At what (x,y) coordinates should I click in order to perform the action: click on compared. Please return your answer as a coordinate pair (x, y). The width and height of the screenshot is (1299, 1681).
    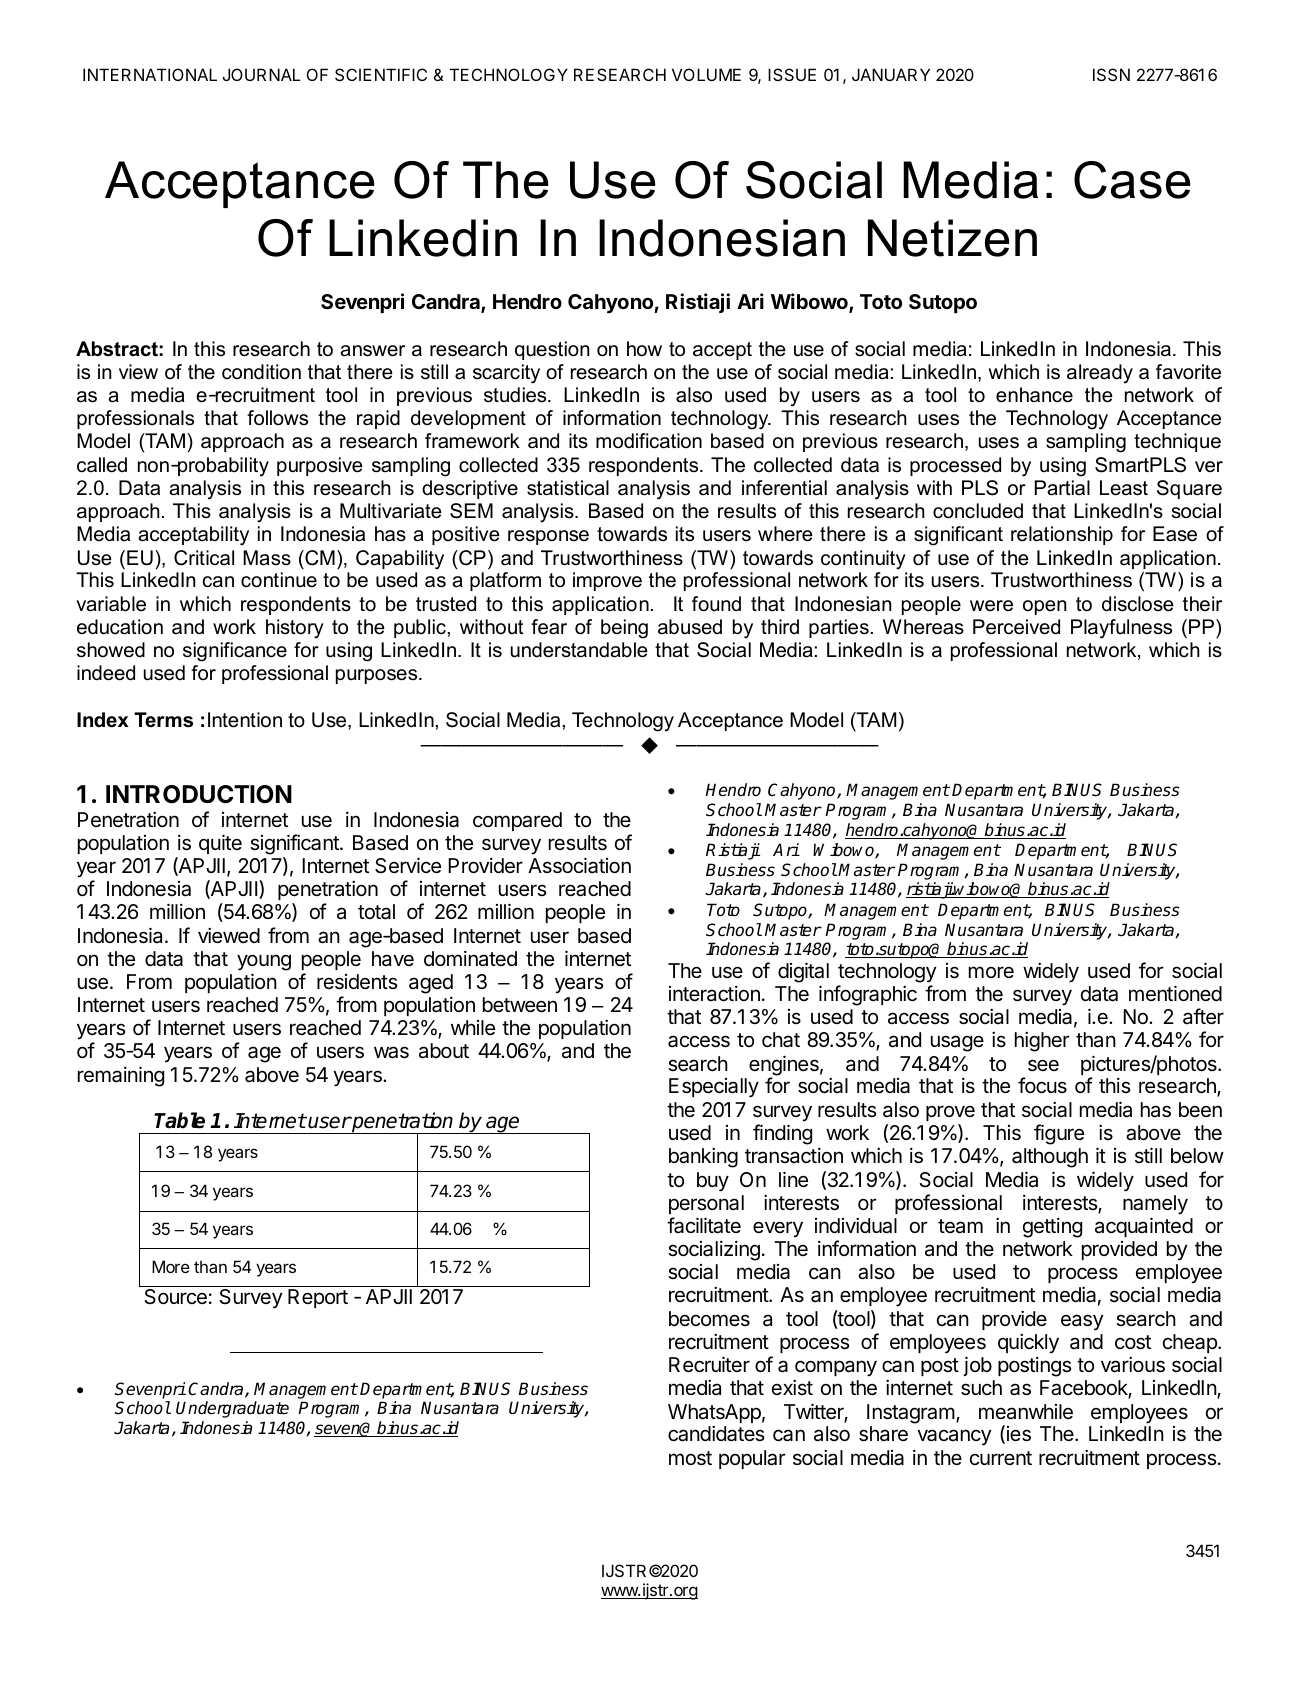
    Looking at the image, I should click on (517, 821).
